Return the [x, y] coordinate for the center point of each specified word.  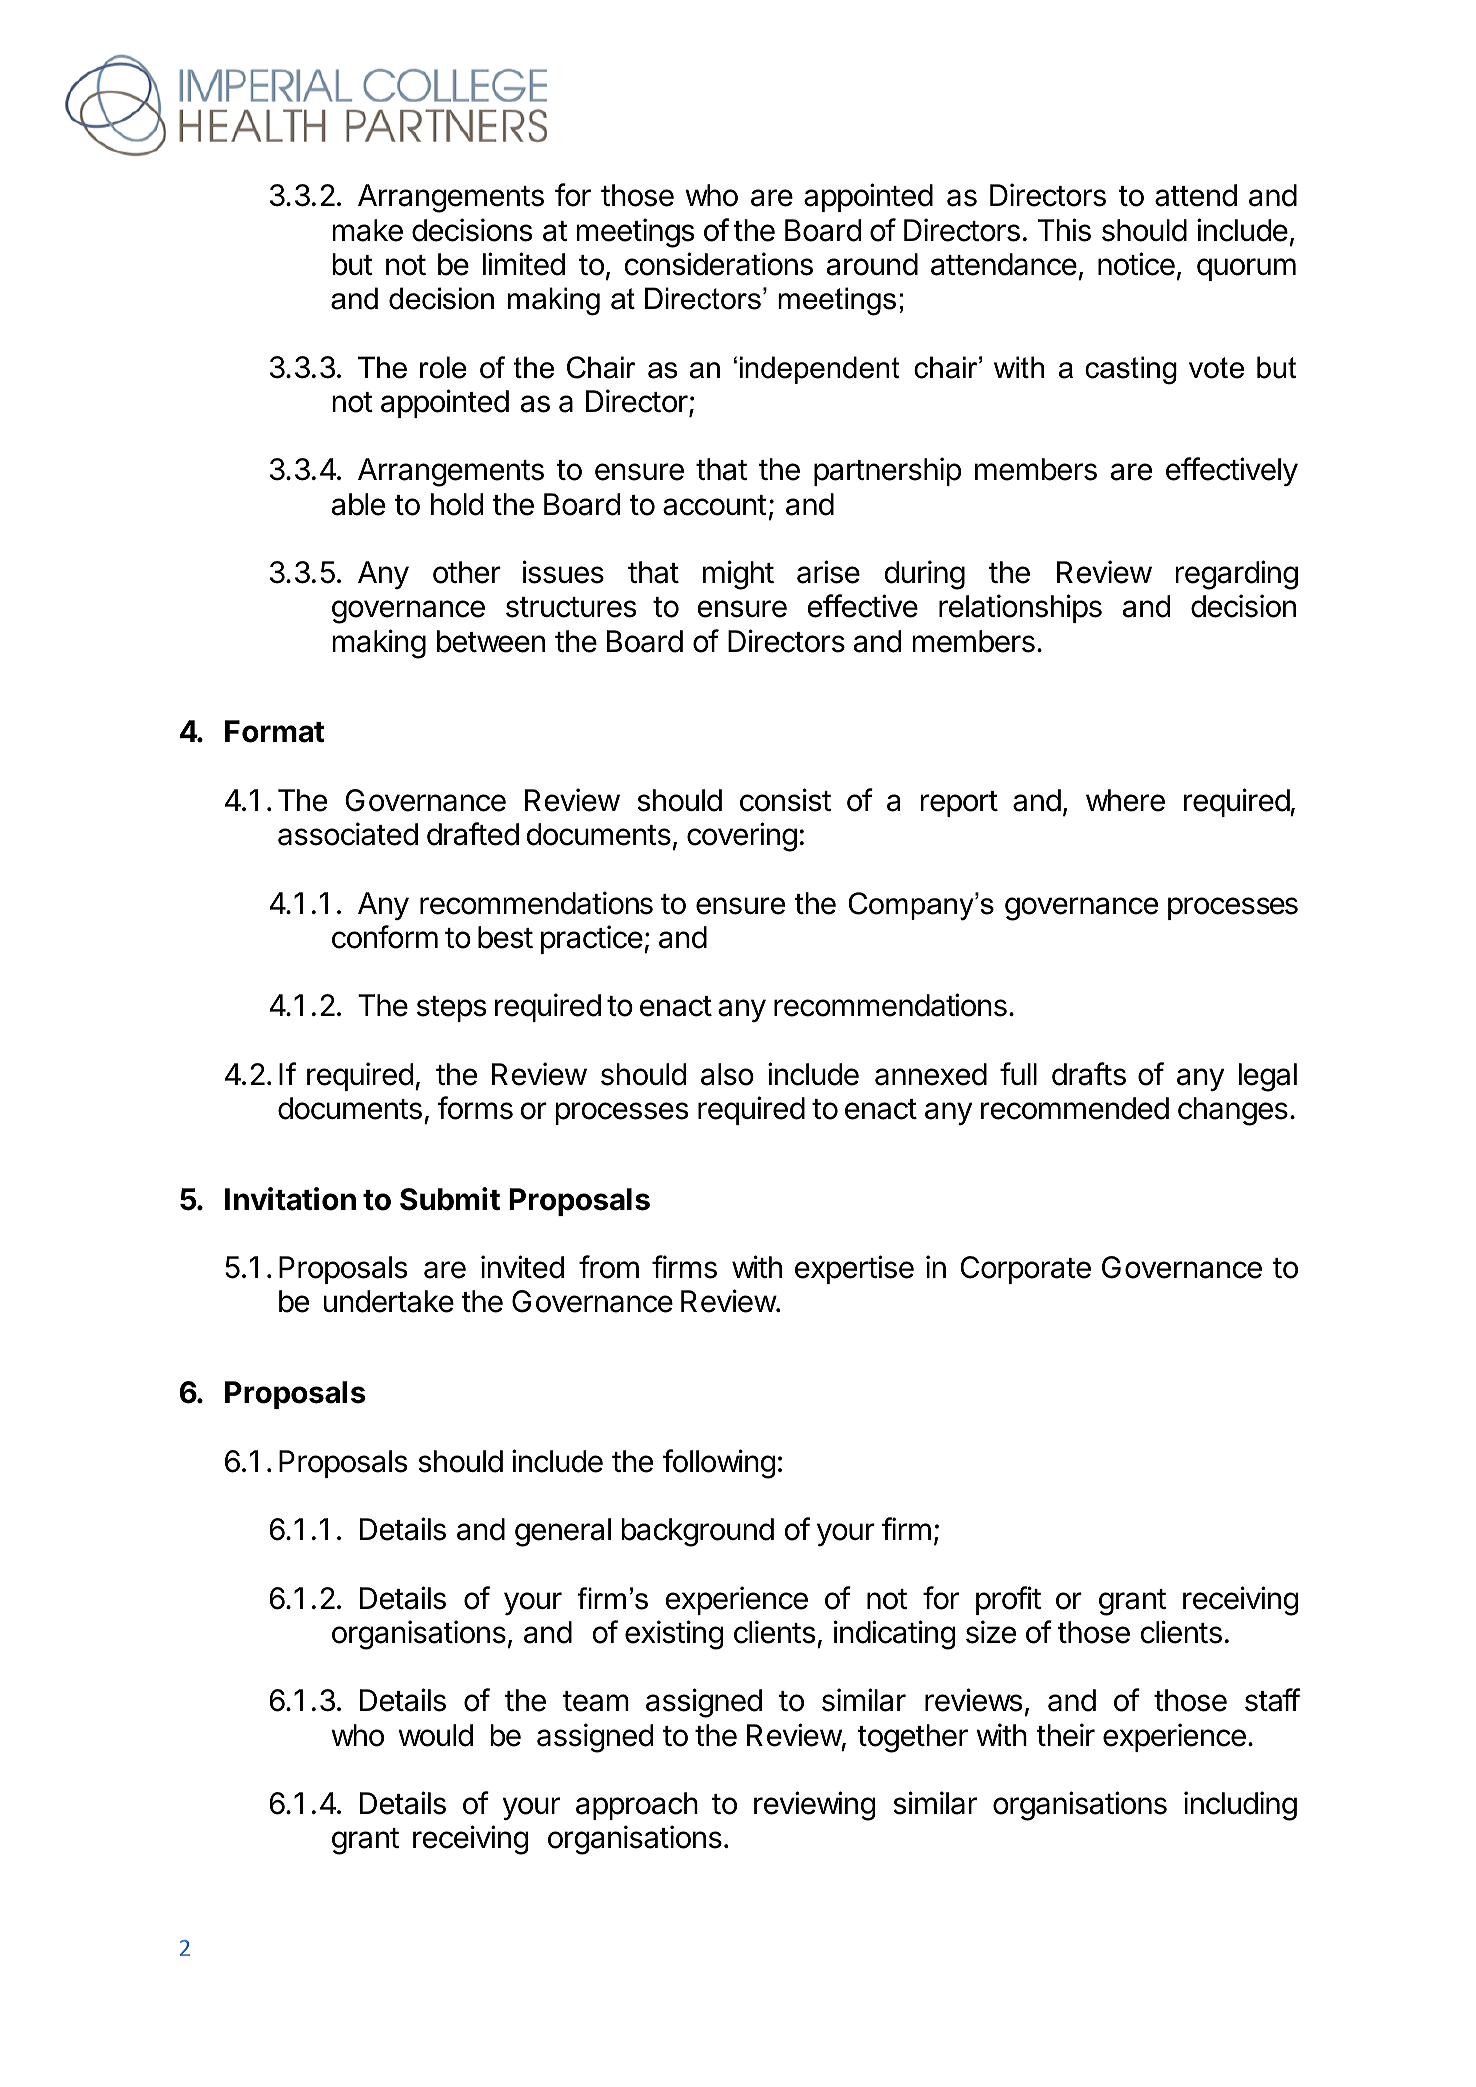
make [367, 230]
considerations [718, 264]
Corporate [1025, 1270]
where [1125, 800]
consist [785, 800]
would [435, 1735]
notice [1136, 264]
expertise [854, 1269]
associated [348, 834]
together [912, 1738]
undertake [388, 1301]
